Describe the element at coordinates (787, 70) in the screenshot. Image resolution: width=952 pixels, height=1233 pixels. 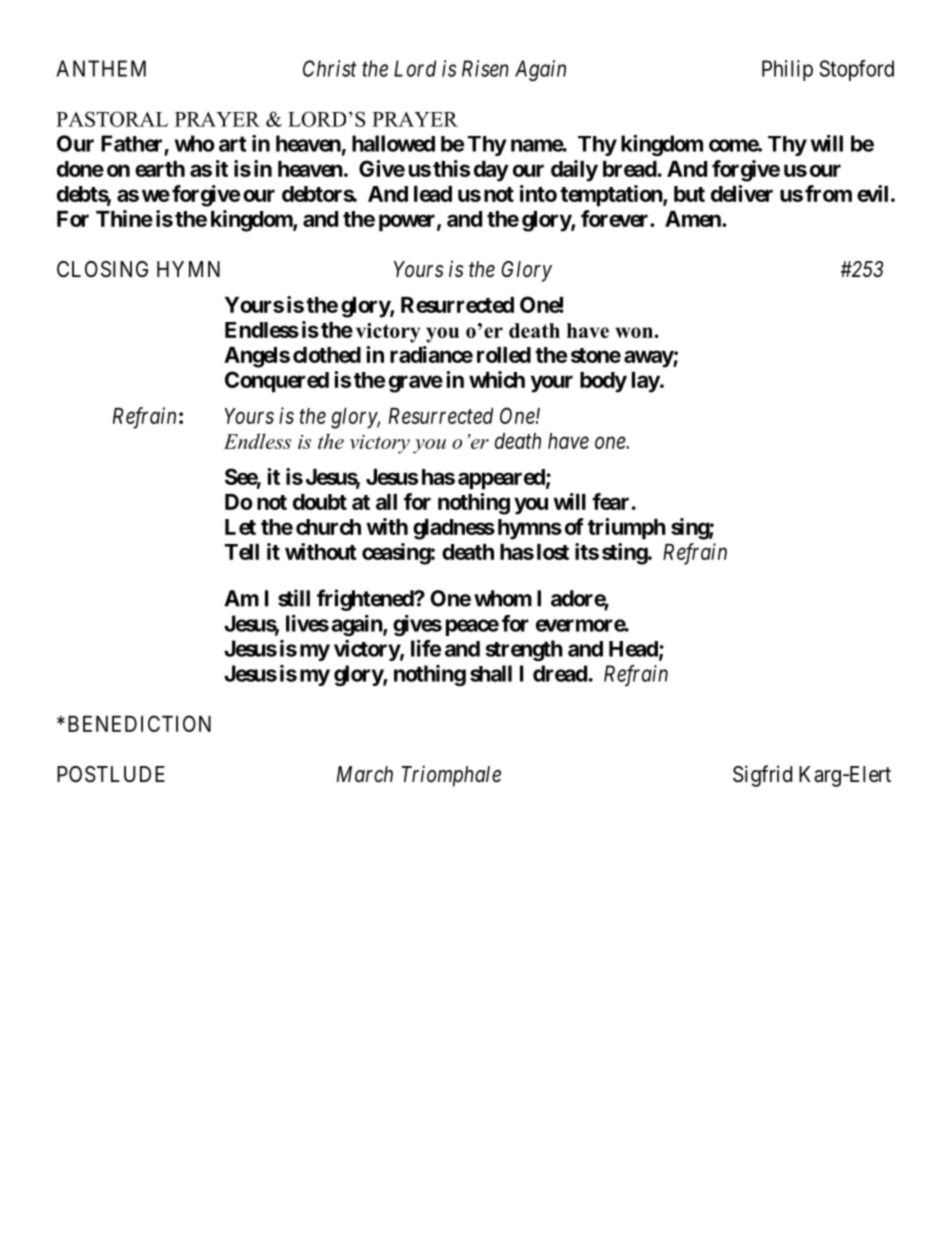
I see `Philip` at that location.
